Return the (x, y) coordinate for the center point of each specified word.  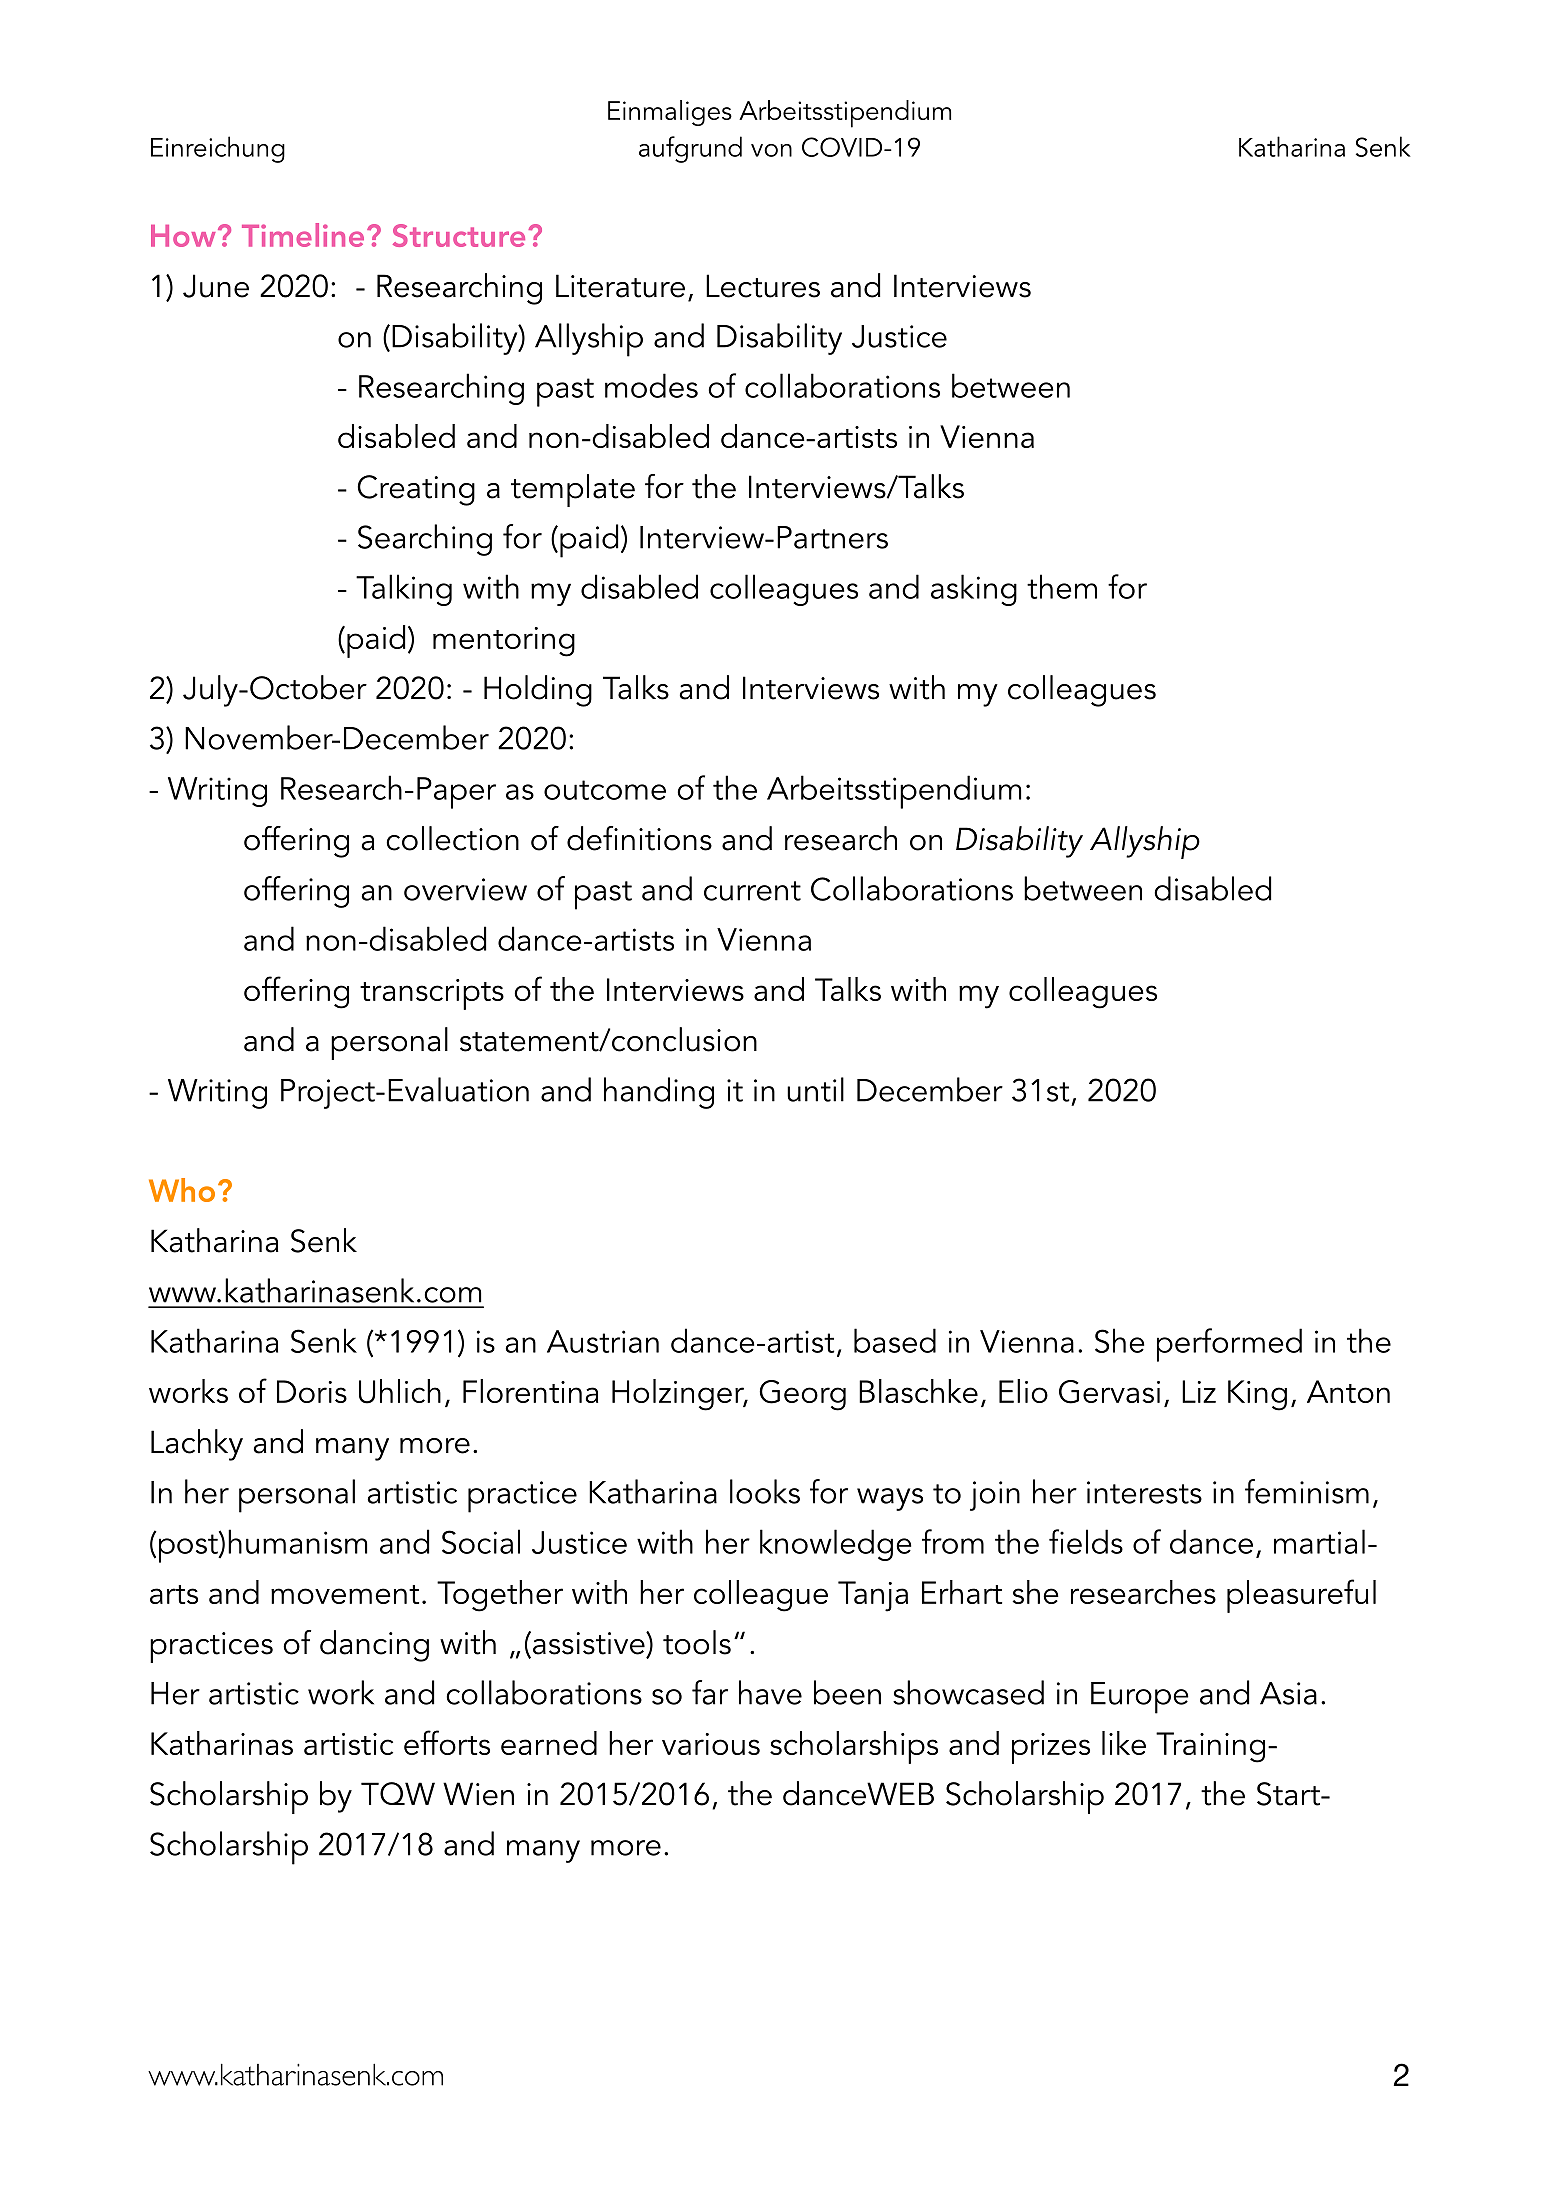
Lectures (763, 286)
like (1124, 1743)
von (771, 150)
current (752, 891)
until (815, 1089)
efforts (447, 1742)
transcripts (432, 994)
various (711, 1744)
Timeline (303, 235)
